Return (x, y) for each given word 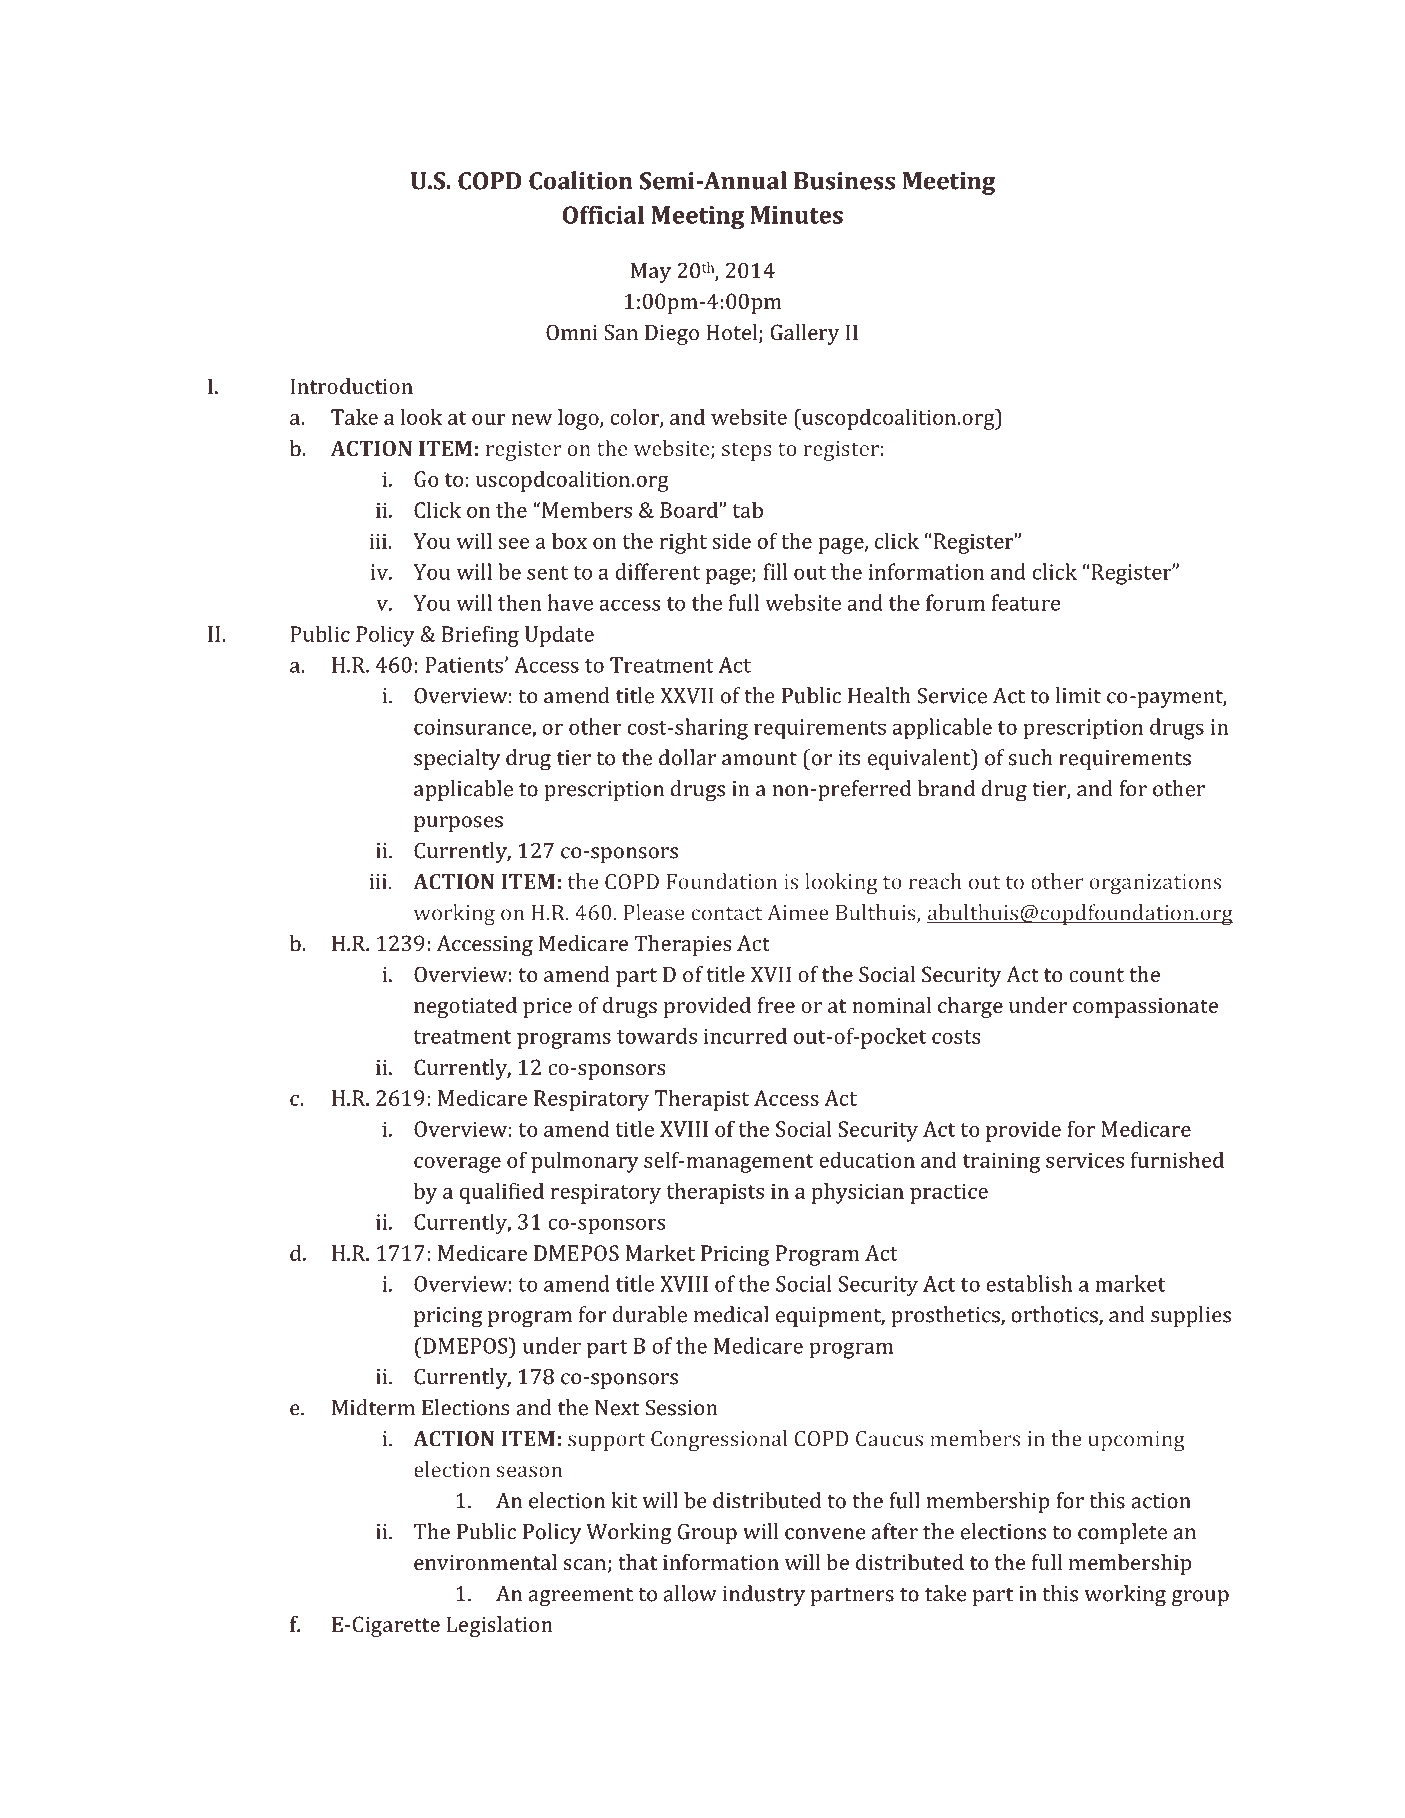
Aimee (798, 913)
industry (764, 1595)
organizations (1155, 884)
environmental (485, 1562)
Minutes (797, 215)
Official (603, 214)
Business (844, 181)
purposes (458, 824)
